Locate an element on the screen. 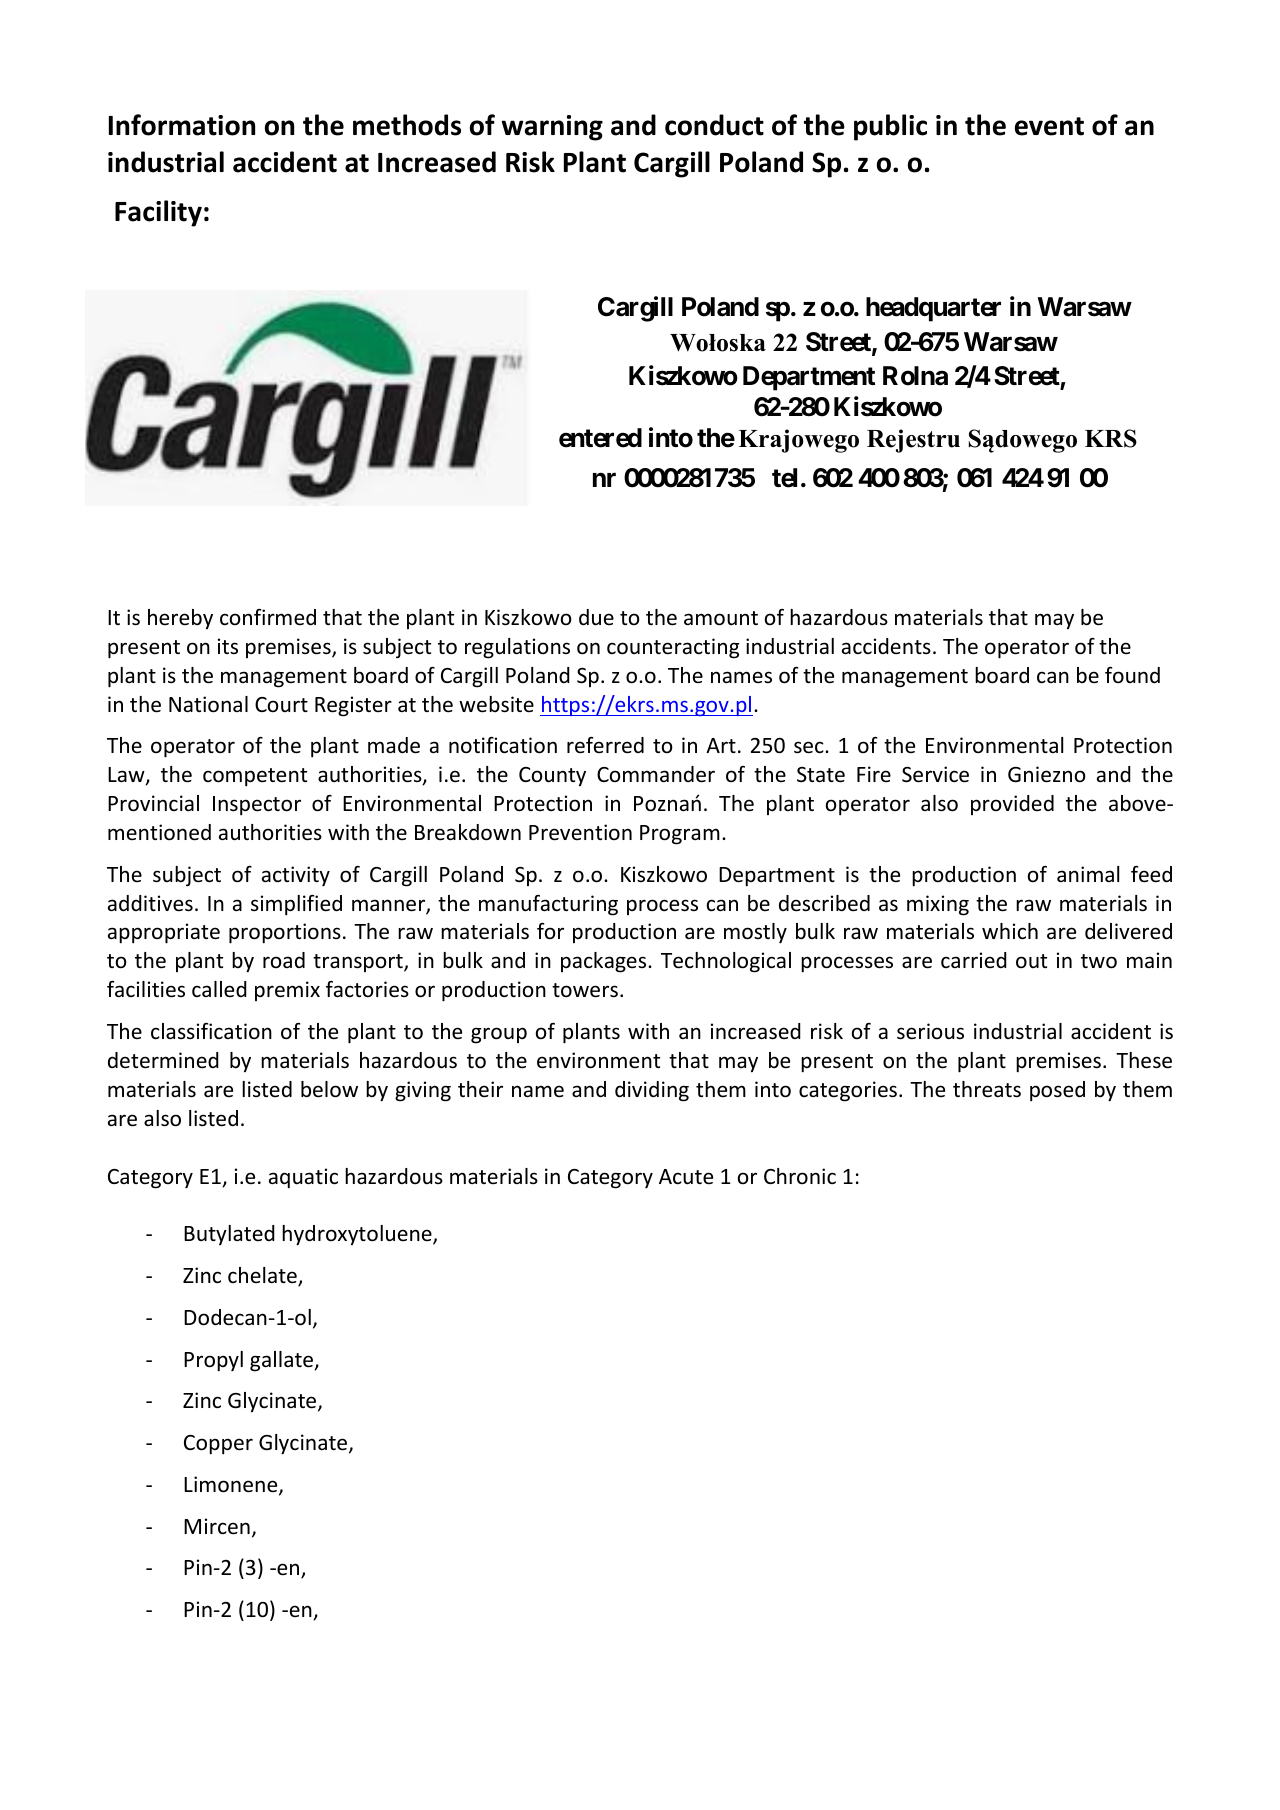 The image size is (1280, 1810). confirmed is located at coordinates (268, 617).
